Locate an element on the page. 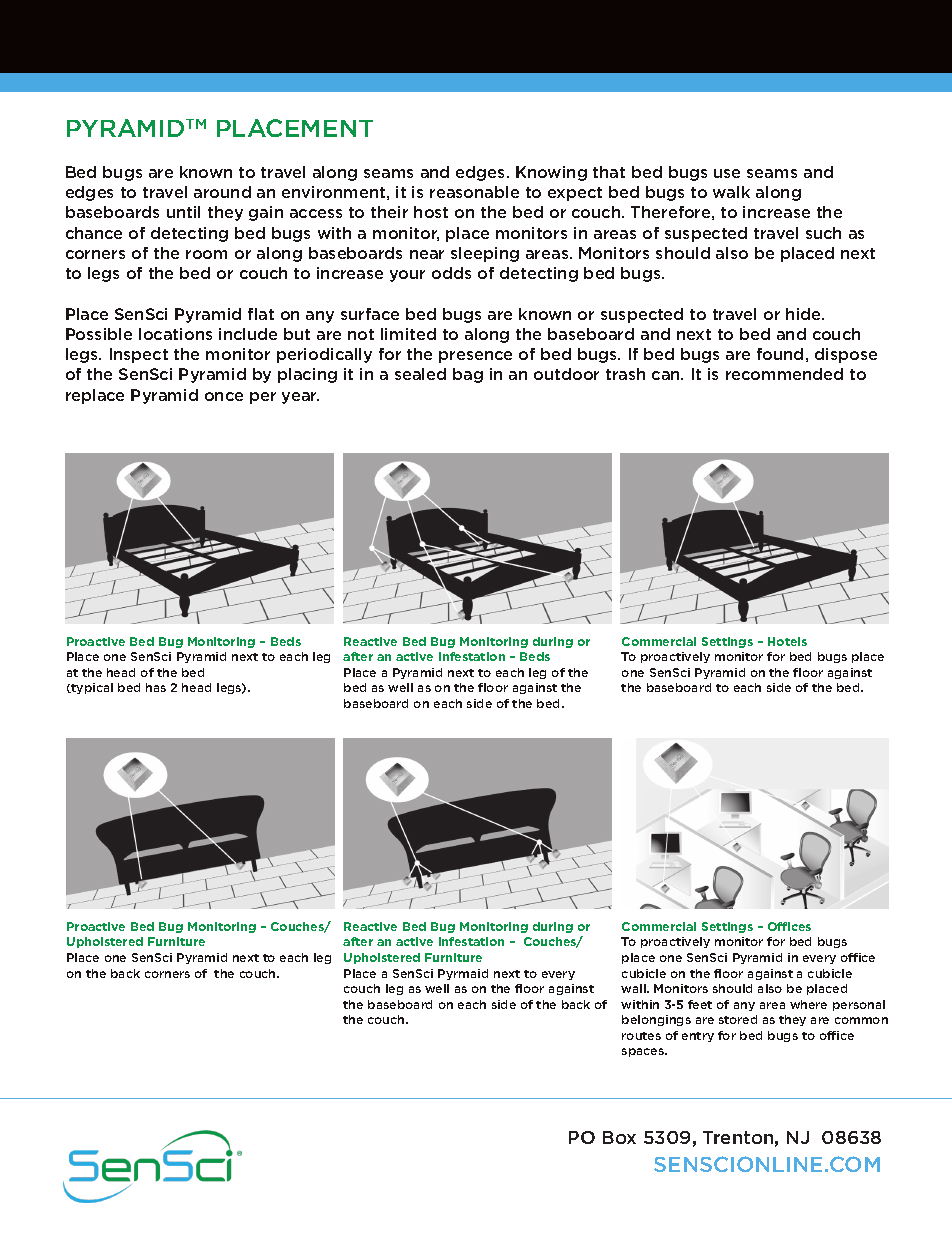  until is located at coordinates (183, 212).
